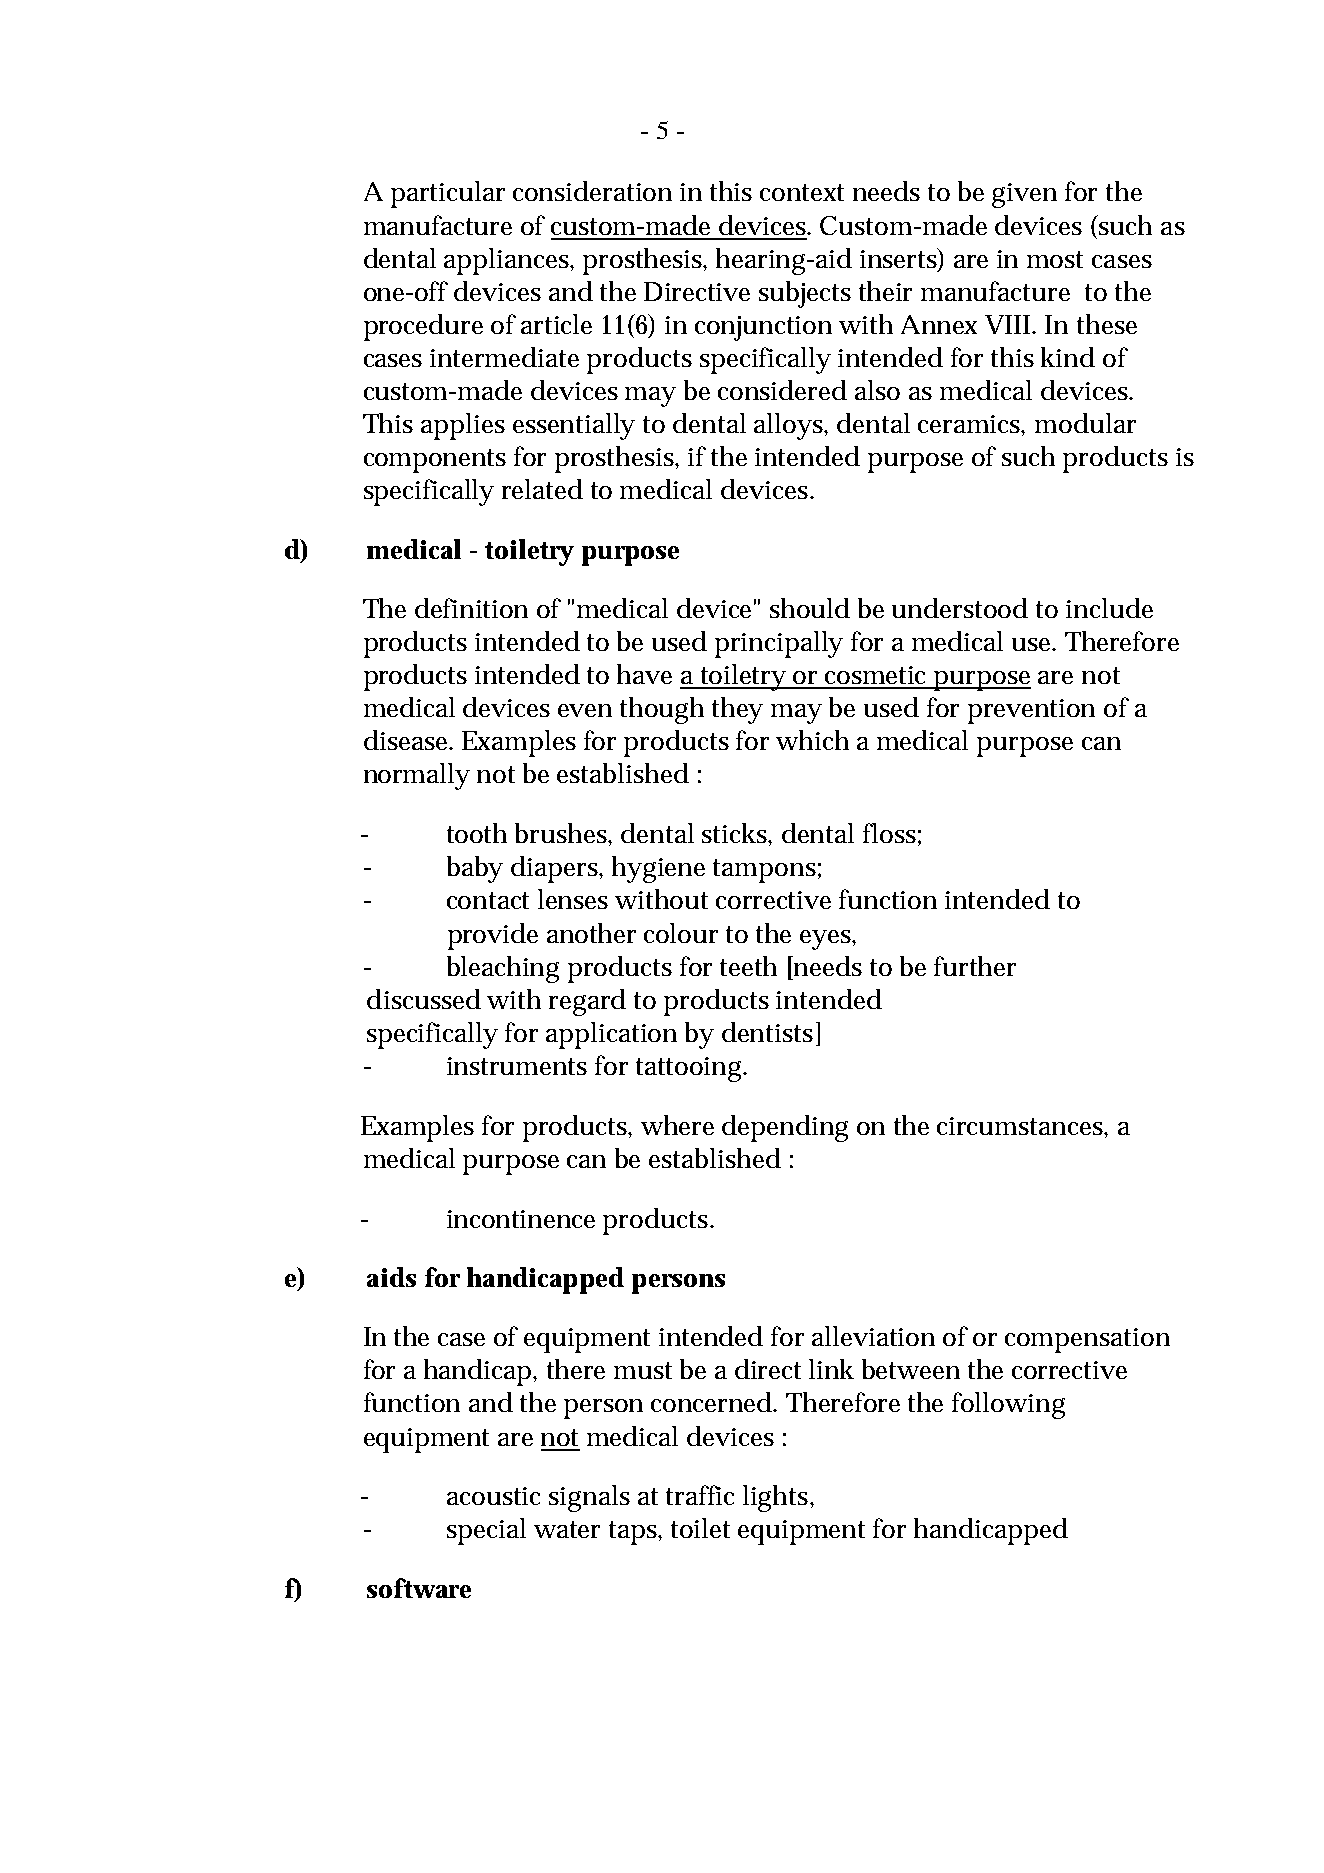 This image has height=1873, width=1324. Describe the element at coordinates (737, 710) in the image. I see `they` at that location.
